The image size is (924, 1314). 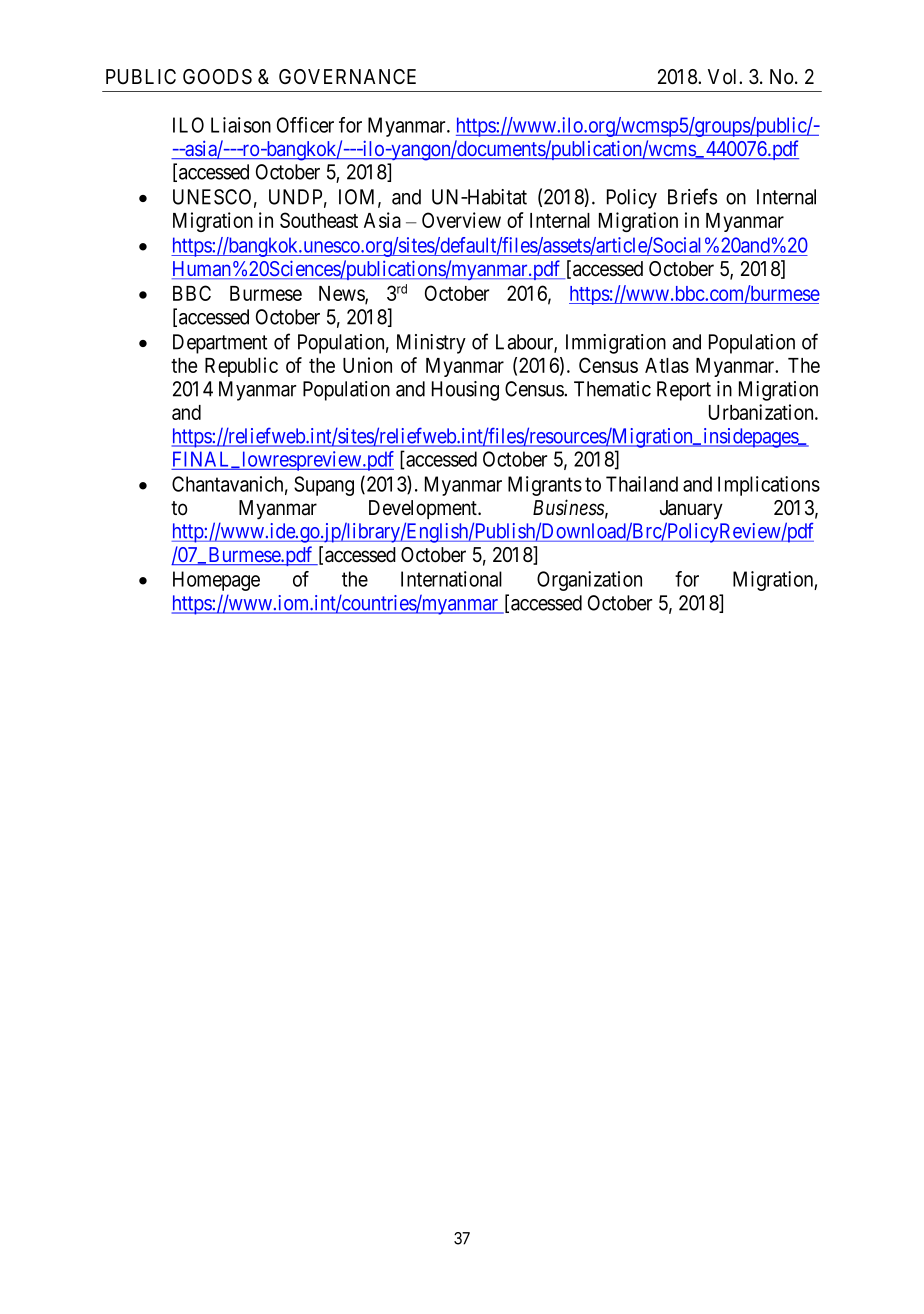 I want to click on Ministry, so click(x=431, y=344).
